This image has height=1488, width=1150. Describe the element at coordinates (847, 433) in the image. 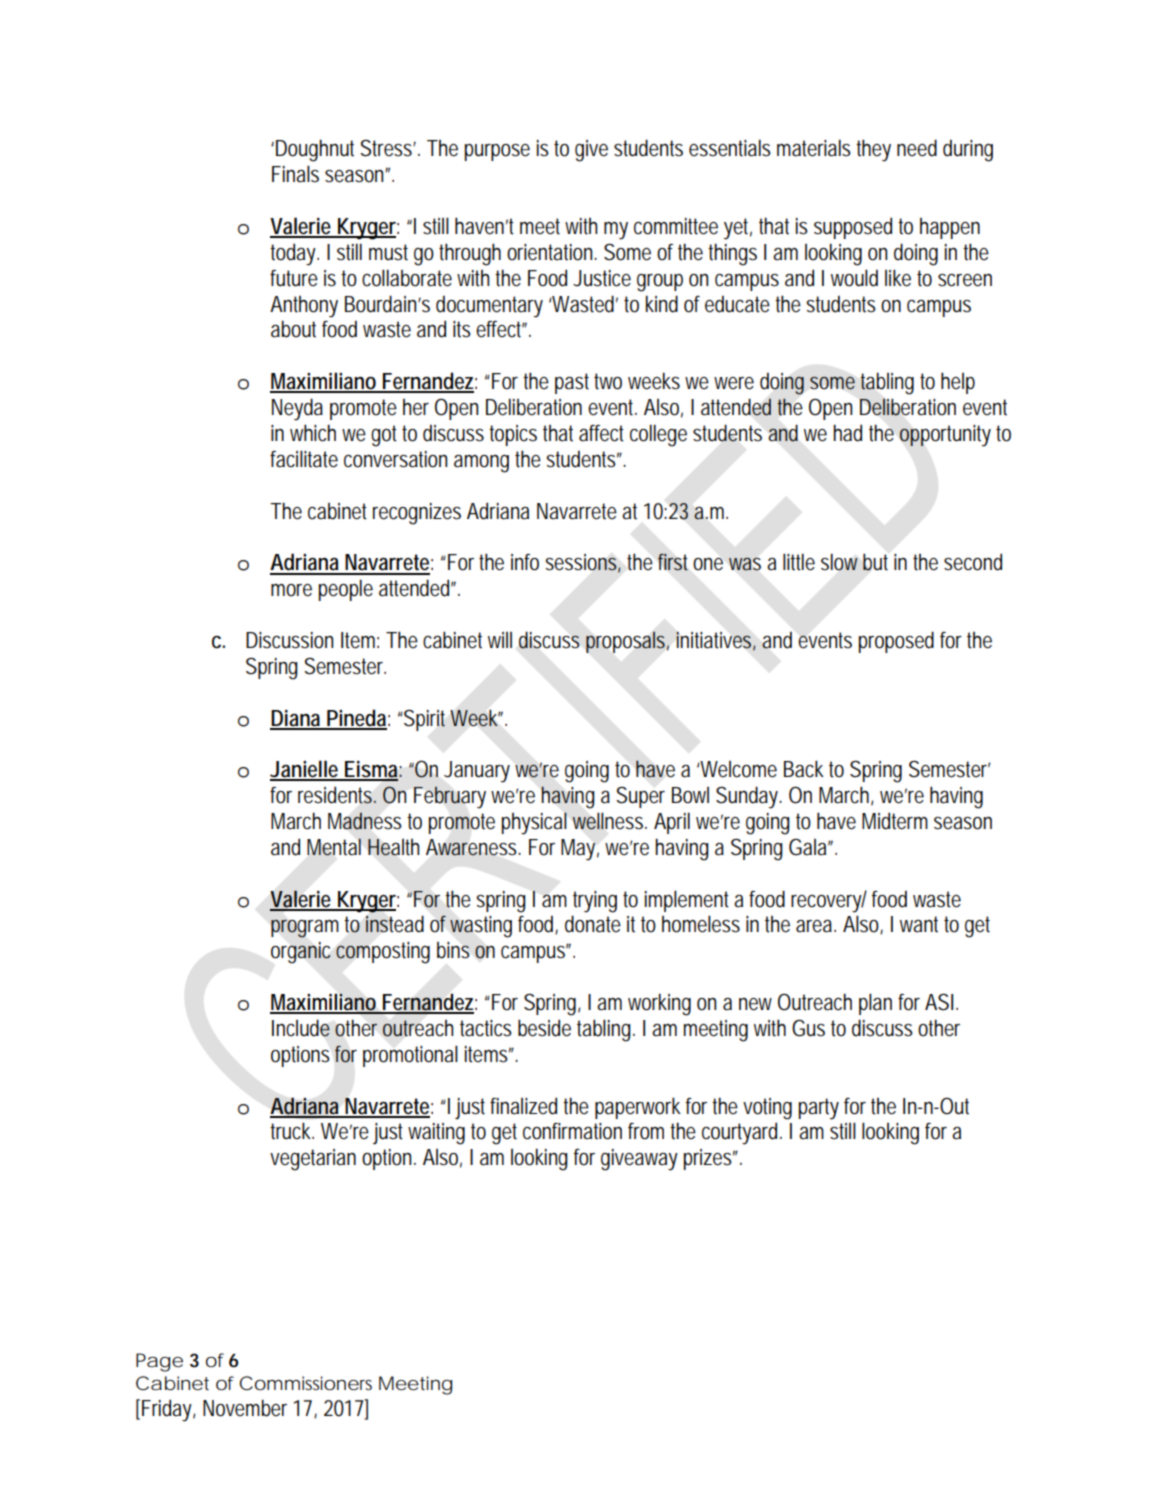

I see `had` at that location.
